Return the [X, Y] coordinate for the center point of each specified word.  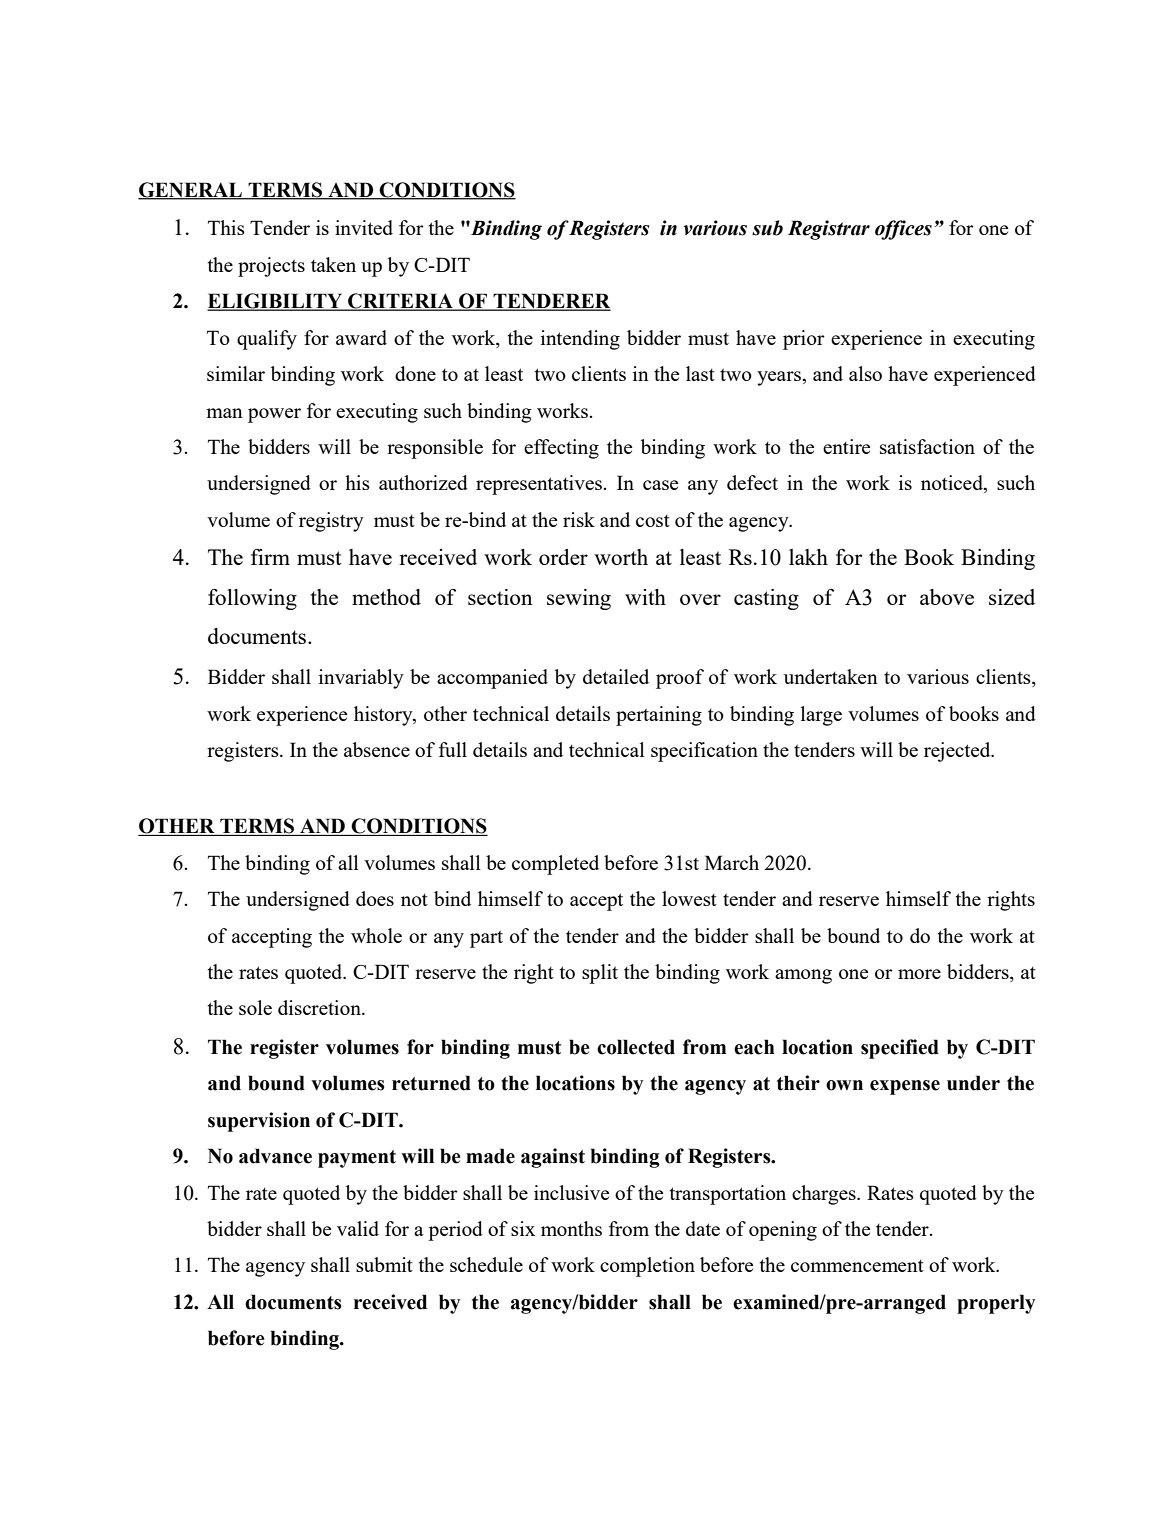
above [947, 597]
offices [903, 230]
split [600, 974]
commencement [857, 1266]
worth [621, 557]
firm [270, 557]
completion [647, 1267]
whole [376, 935]
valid [358, 1228]
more [919, 974]
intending [580, 340]
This [226, 227]
